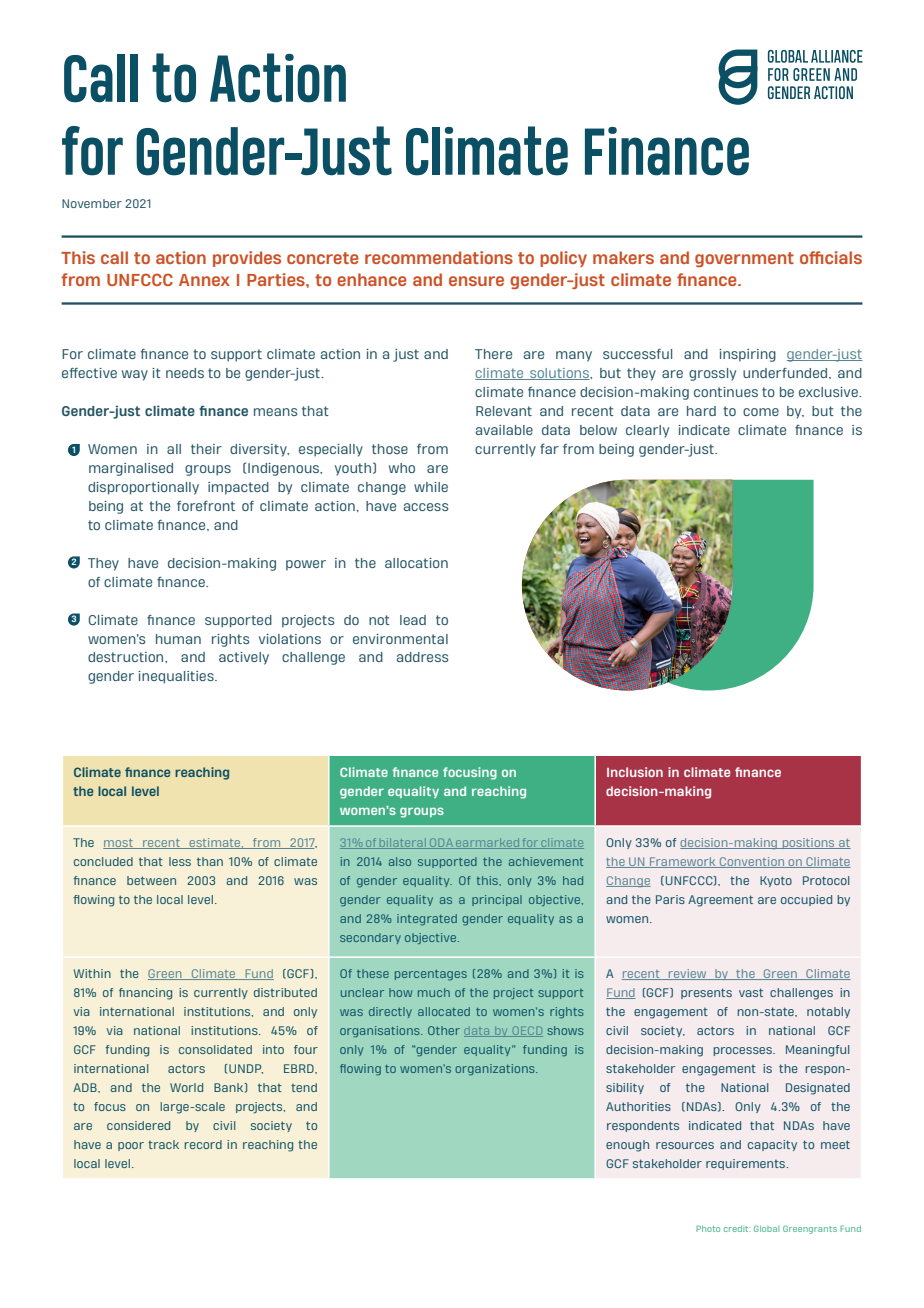 Image resolution: width=924 pixels, height=1308 pixels. Describe the element at coordinates (627, 1146) in the screenshot. I see `enough` at that location.
